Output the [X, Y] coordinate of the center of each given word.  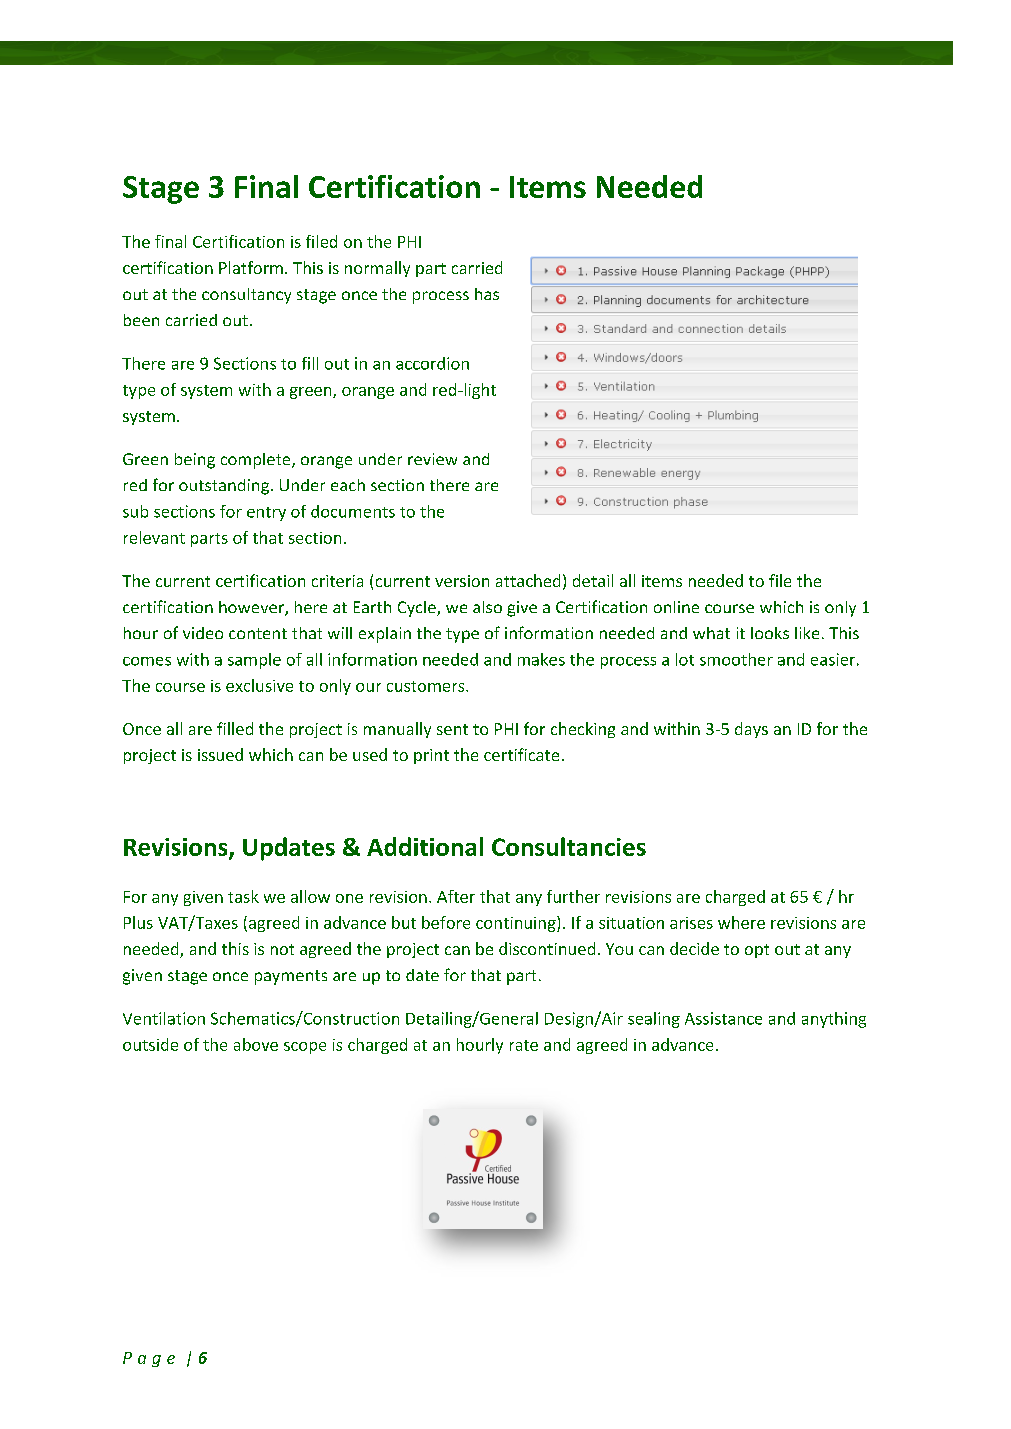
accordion [432, 363]
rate [524, 1045]
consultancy [246, 296]
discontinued [547, 948]
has [487, 294]
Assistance [723, 1018]
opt [757, 951]
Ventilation [164, 1018]
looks [770, 633]
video [203, 633]
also [487, 607]
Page [149, 1359]
